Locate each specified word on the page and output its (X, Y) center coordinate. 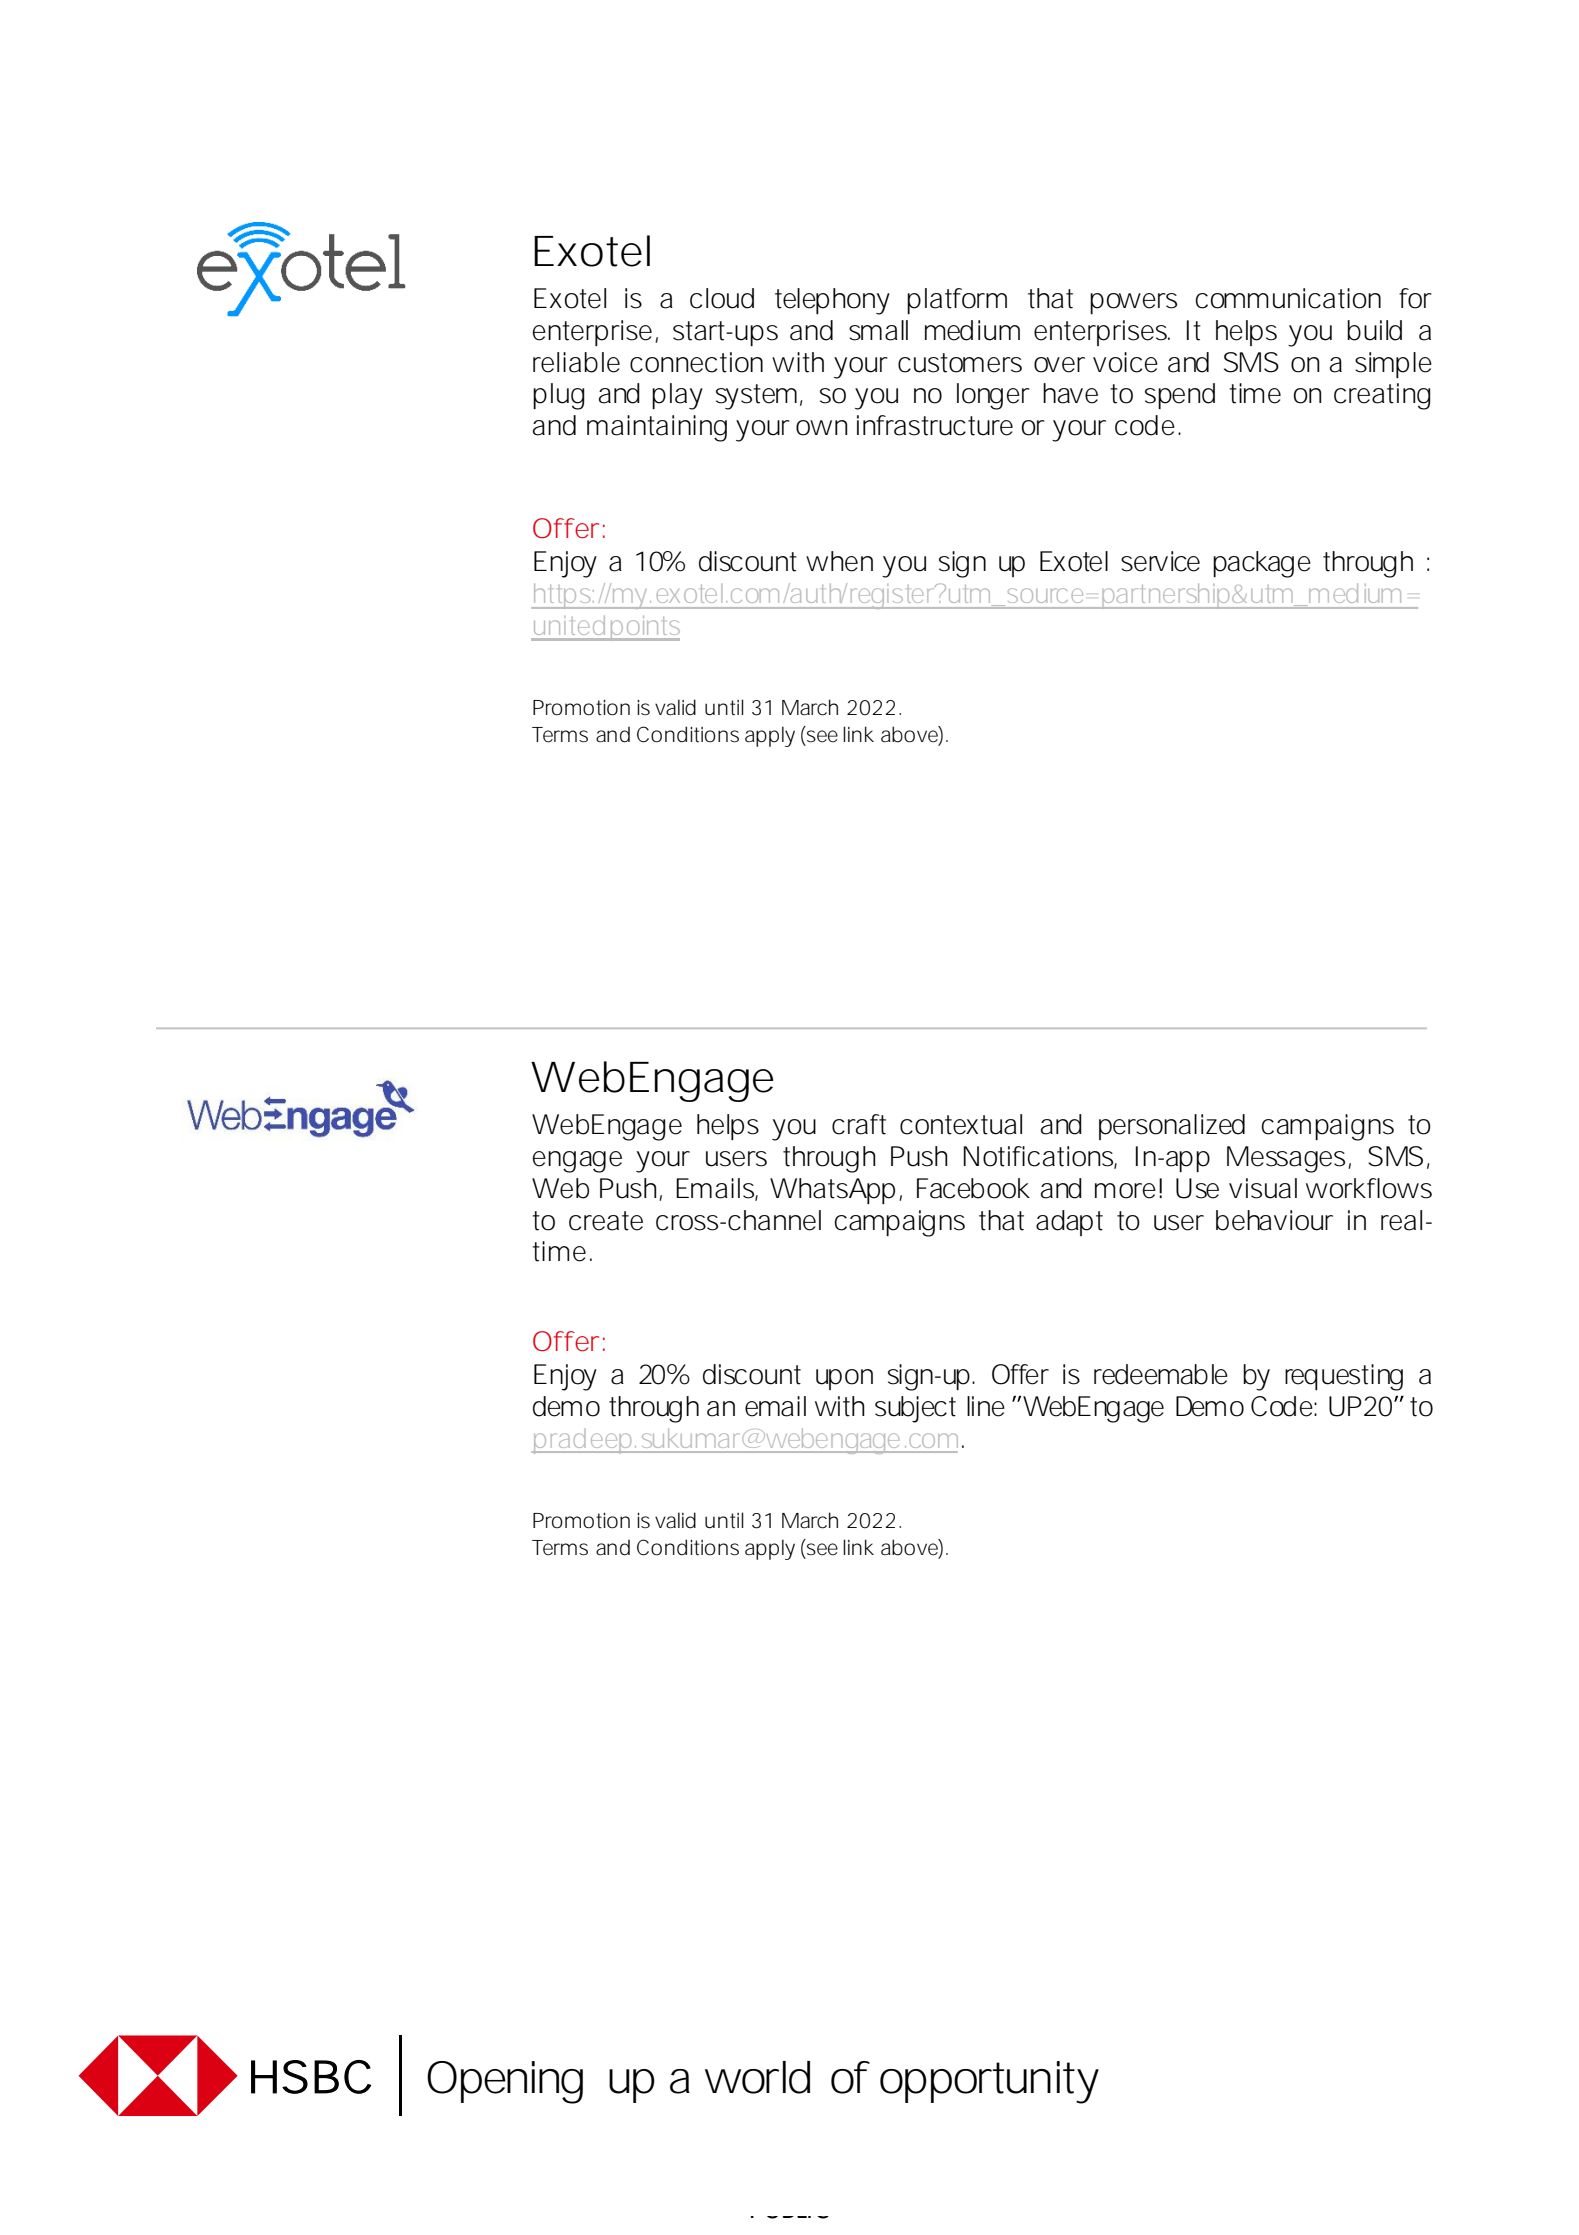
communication (1288, 298)
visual (1263, 1188)
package (1262, 564)
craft (859, 1124)
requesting (1344, 1377)
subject (915, 1409)
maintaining (657, 428)
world (757, 2077)
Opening (505, 2082)
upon (844, 1379)
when (839, 561)
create (606, 1221)
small (878, 330)
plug (559, 396)
